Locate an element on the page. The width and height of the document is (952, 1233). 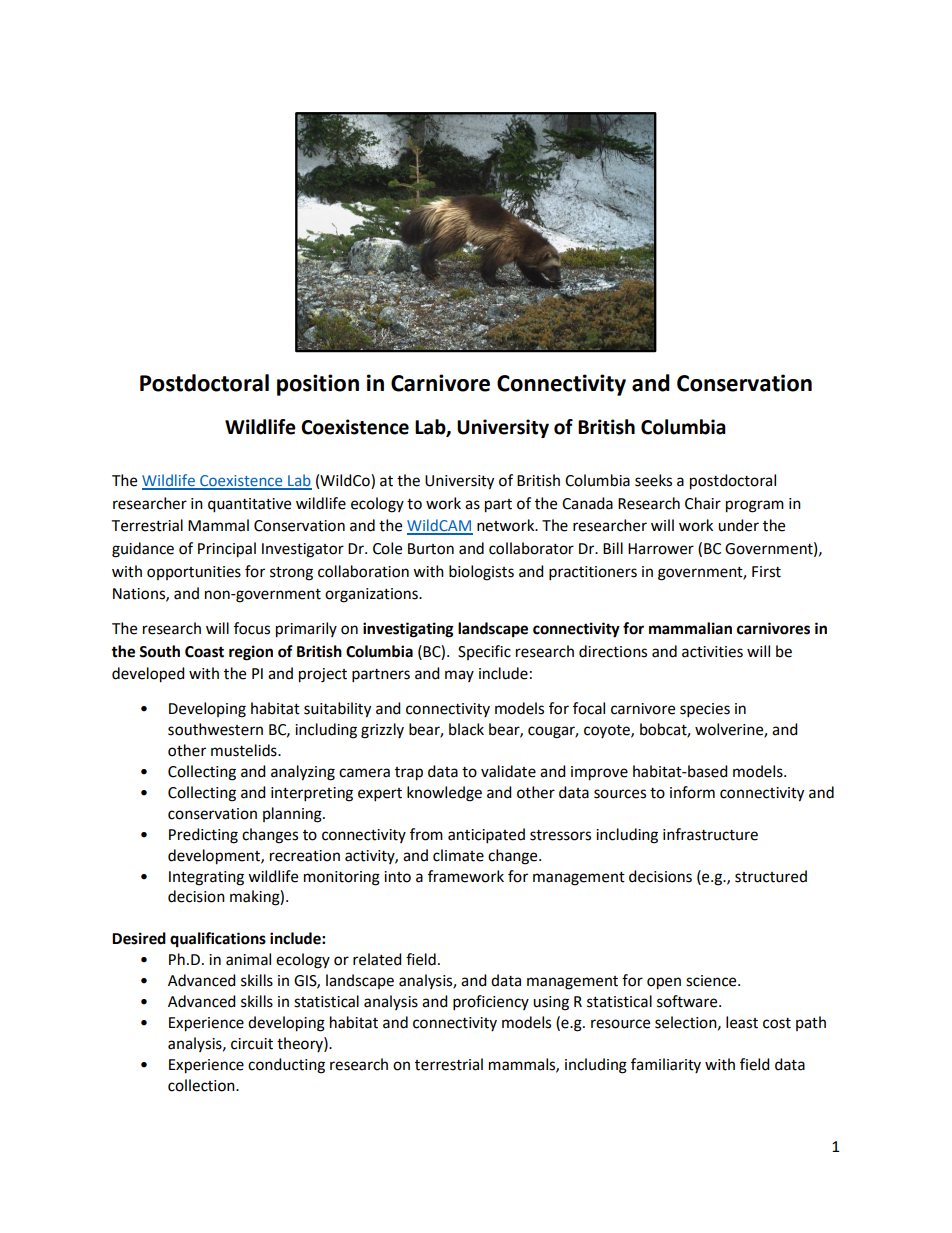
First is located at coordinates (766, 572).
